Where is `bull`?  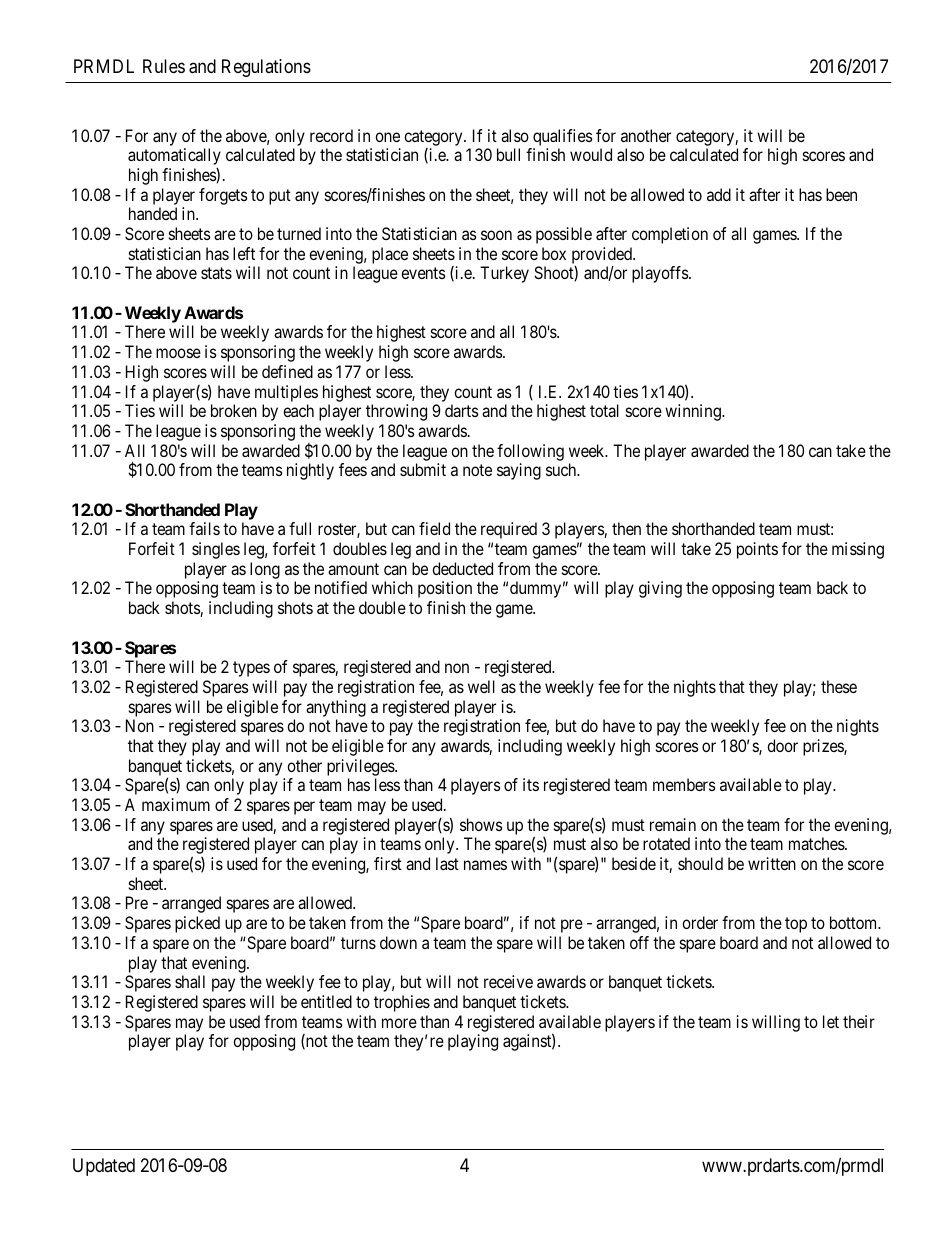
bull is located at coordinates (508, 154).
